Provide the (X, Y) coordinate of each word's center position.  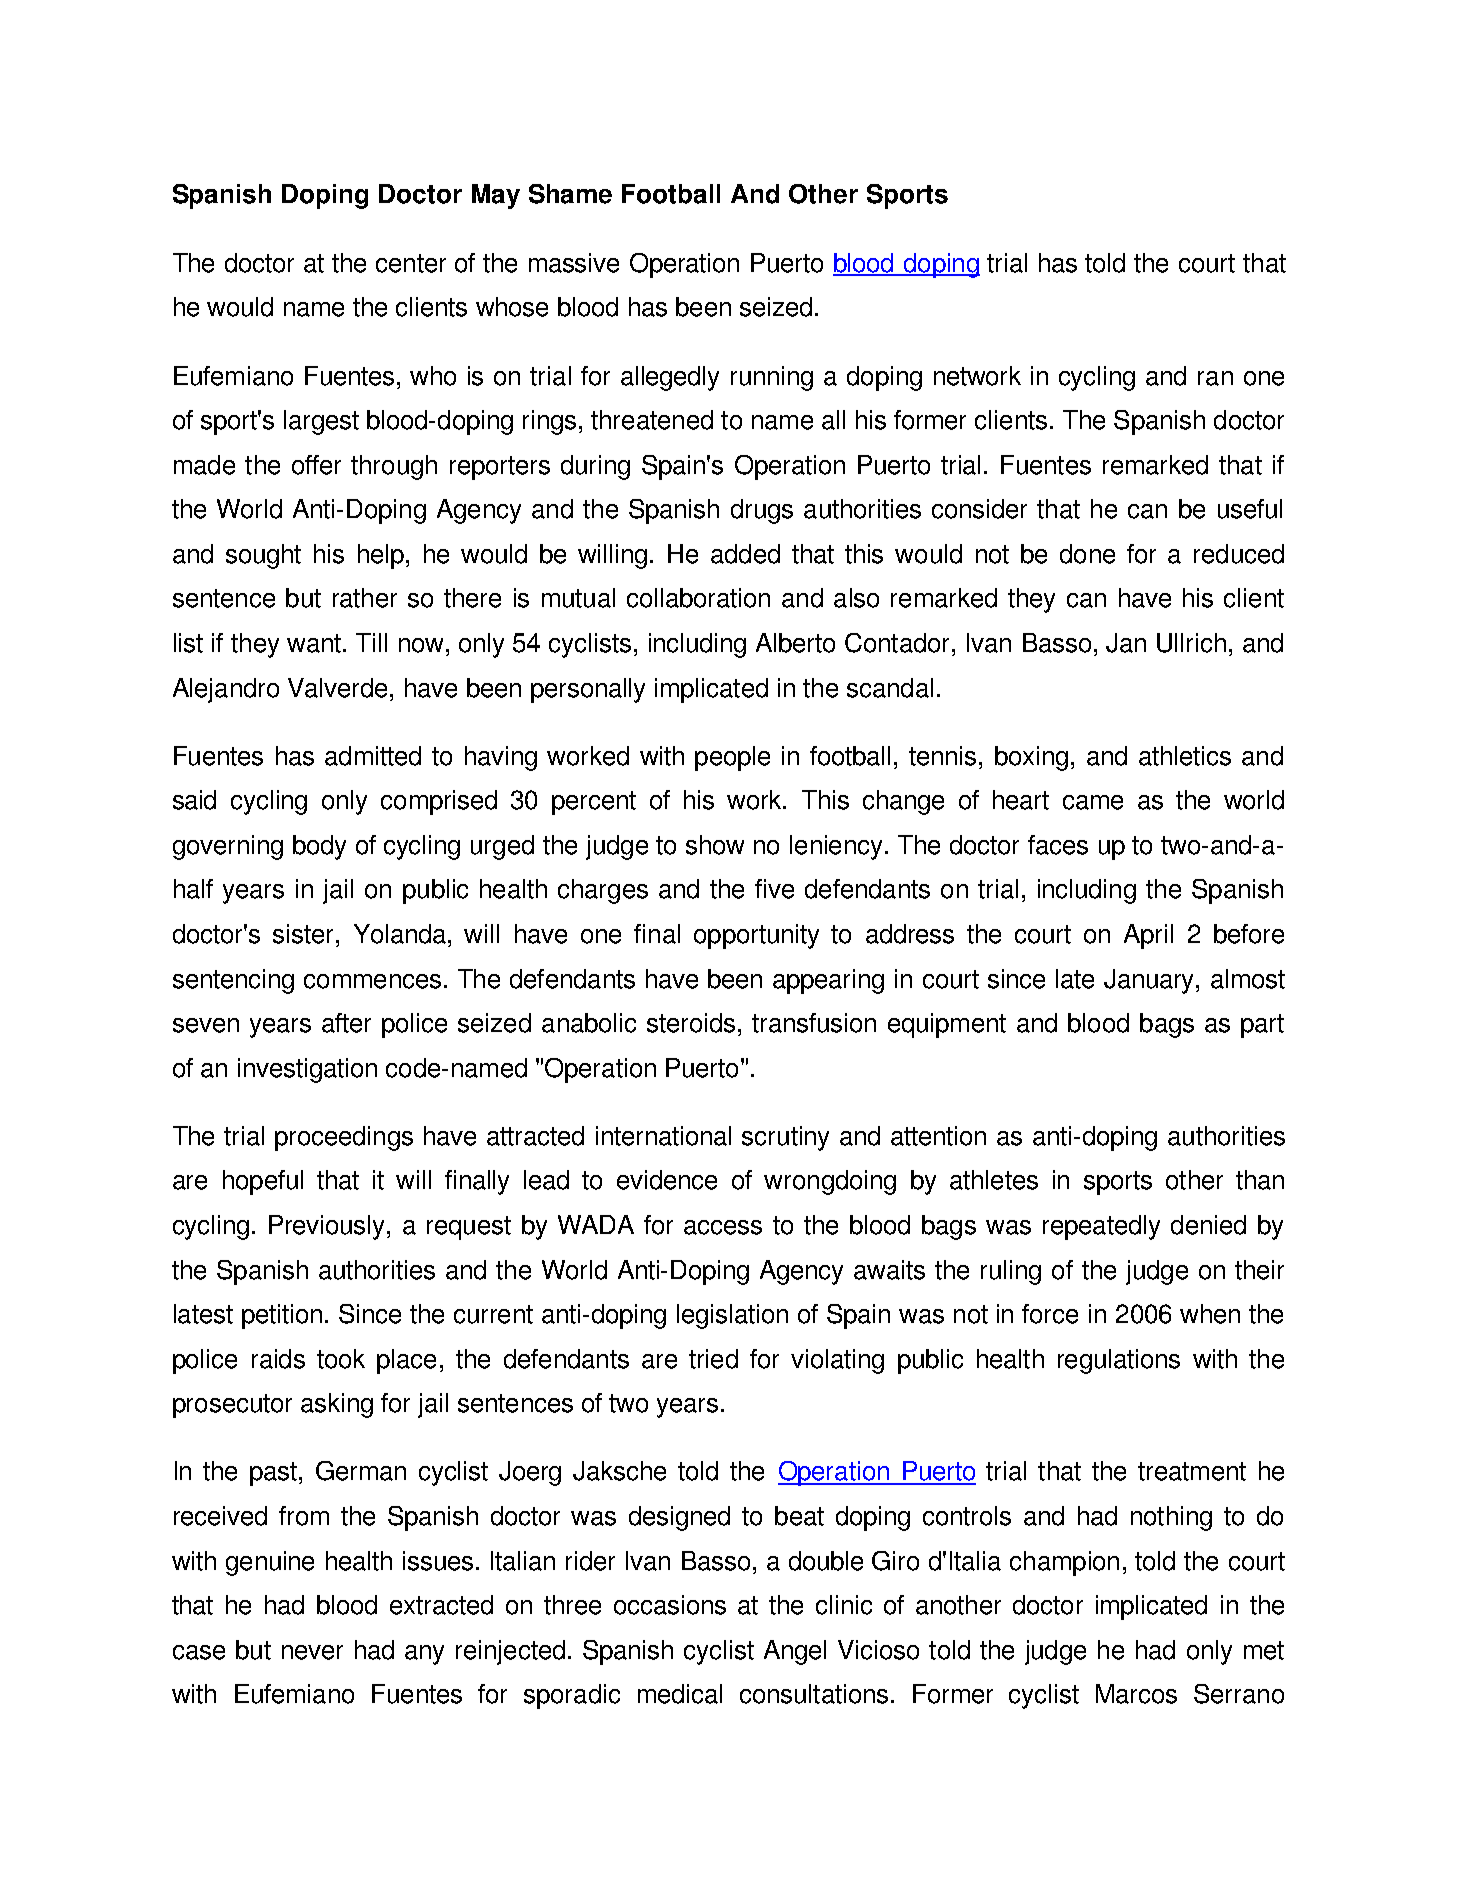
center (411, 263)
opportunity (756, 936)
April (1148, 936)
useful (1250, 509)
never (312, 1652)
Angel (795, 1652)
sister (303, 934)
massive (574, 263)
